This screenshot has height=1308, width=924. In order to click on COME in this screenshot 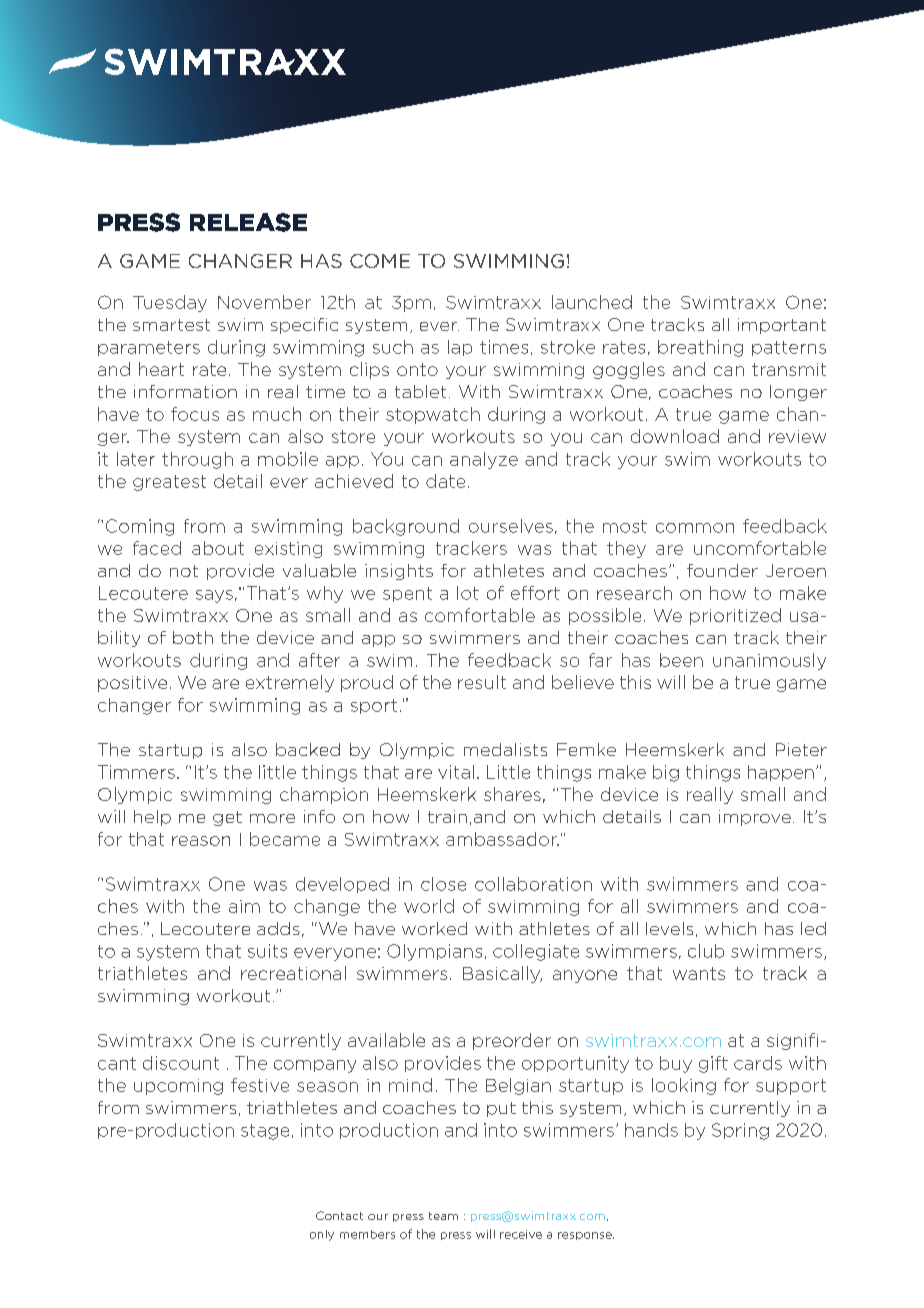, I will do `click(380, 261)`.
